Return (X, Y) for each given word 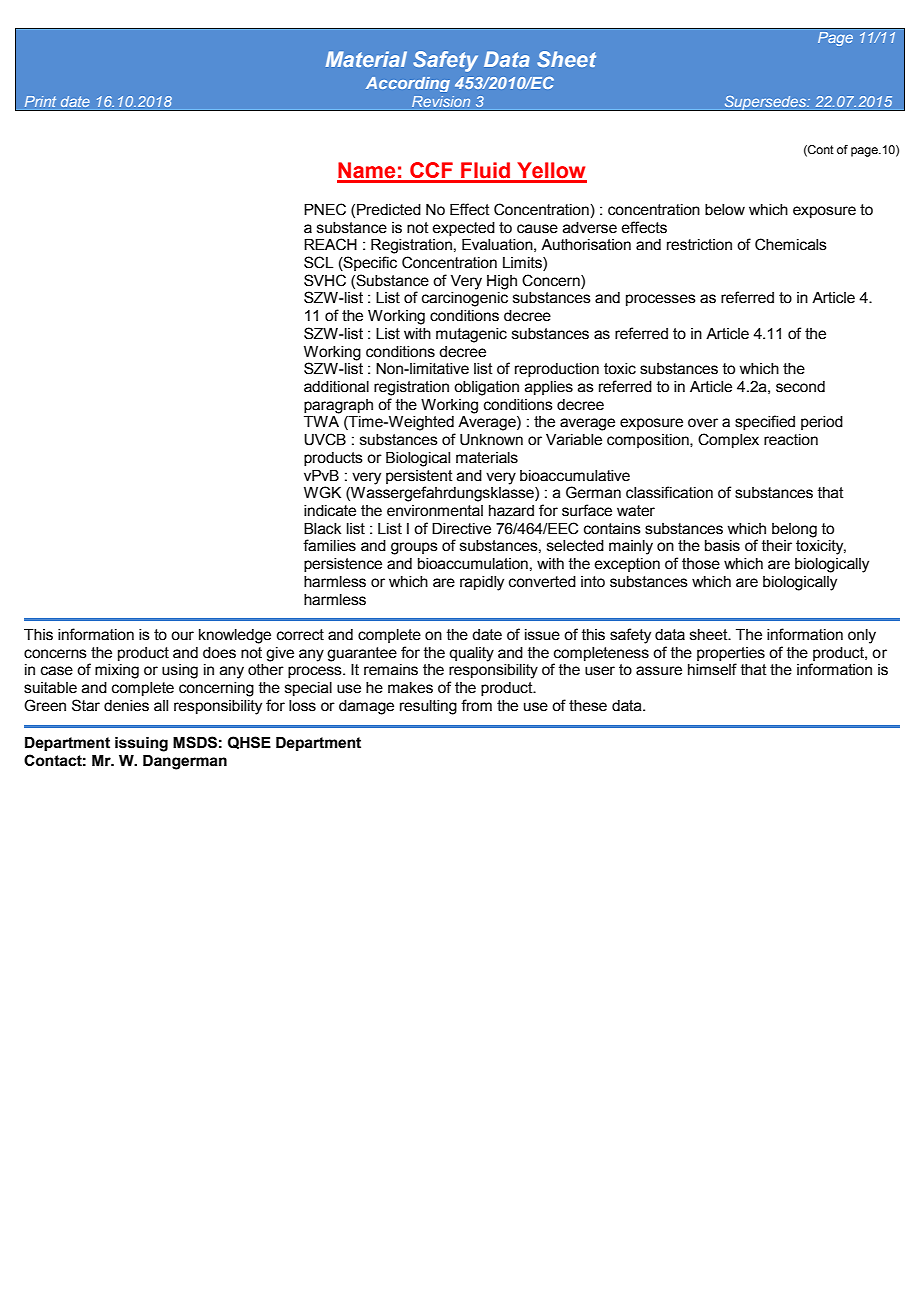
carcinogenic (465, 299)
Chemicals (791, 244)
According (408, 84)
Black (322, 529)
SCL (318, 262)
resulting (428, 707)
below (725, 210)
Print (40, 101)
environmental (435, 511)
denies (126, 706)
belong (794, 530)
